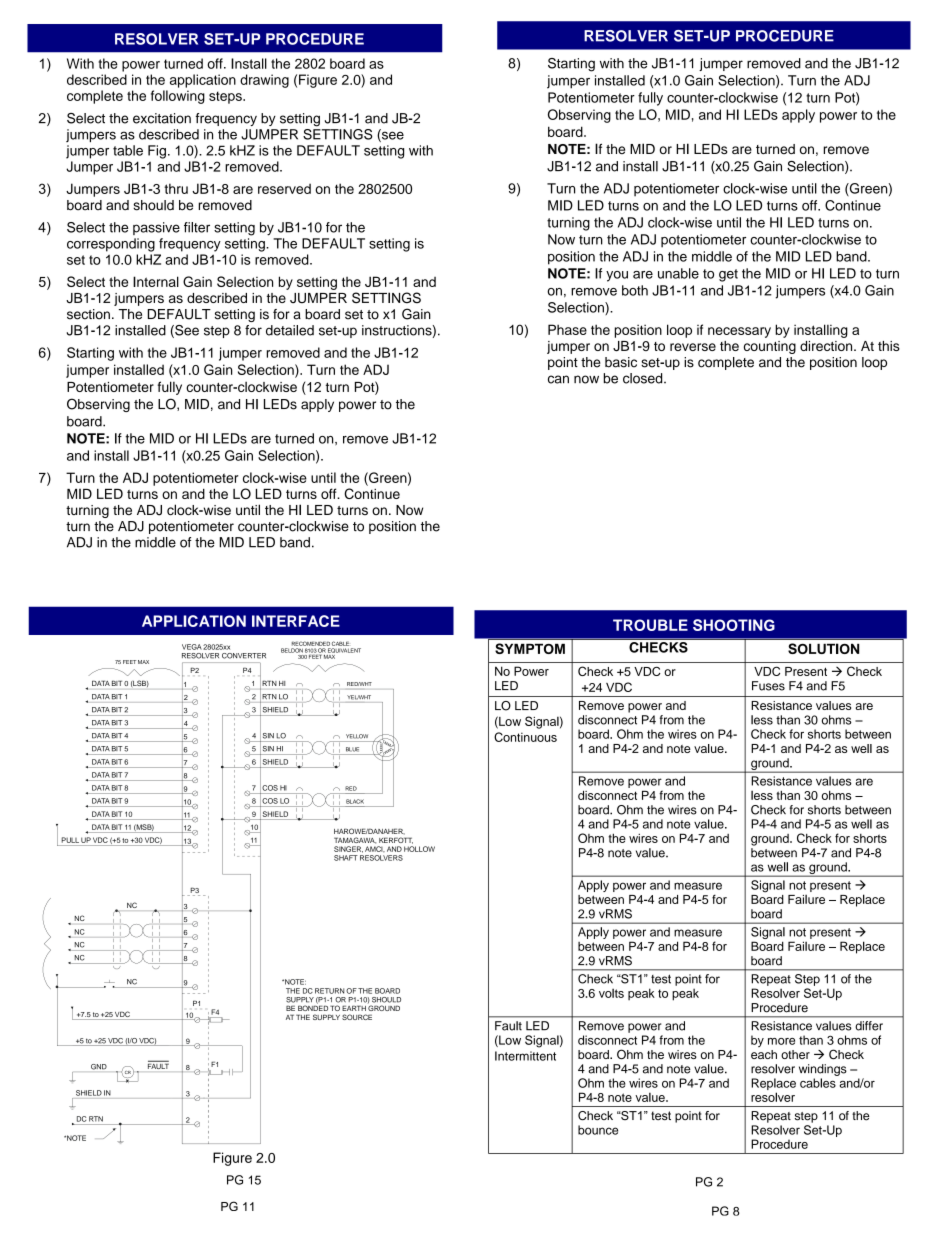 The width and height of the screenshot is (952, 1233). Describe the element at coordinates (768, 686) in the screenshot. I see `Fuses` at that location.
